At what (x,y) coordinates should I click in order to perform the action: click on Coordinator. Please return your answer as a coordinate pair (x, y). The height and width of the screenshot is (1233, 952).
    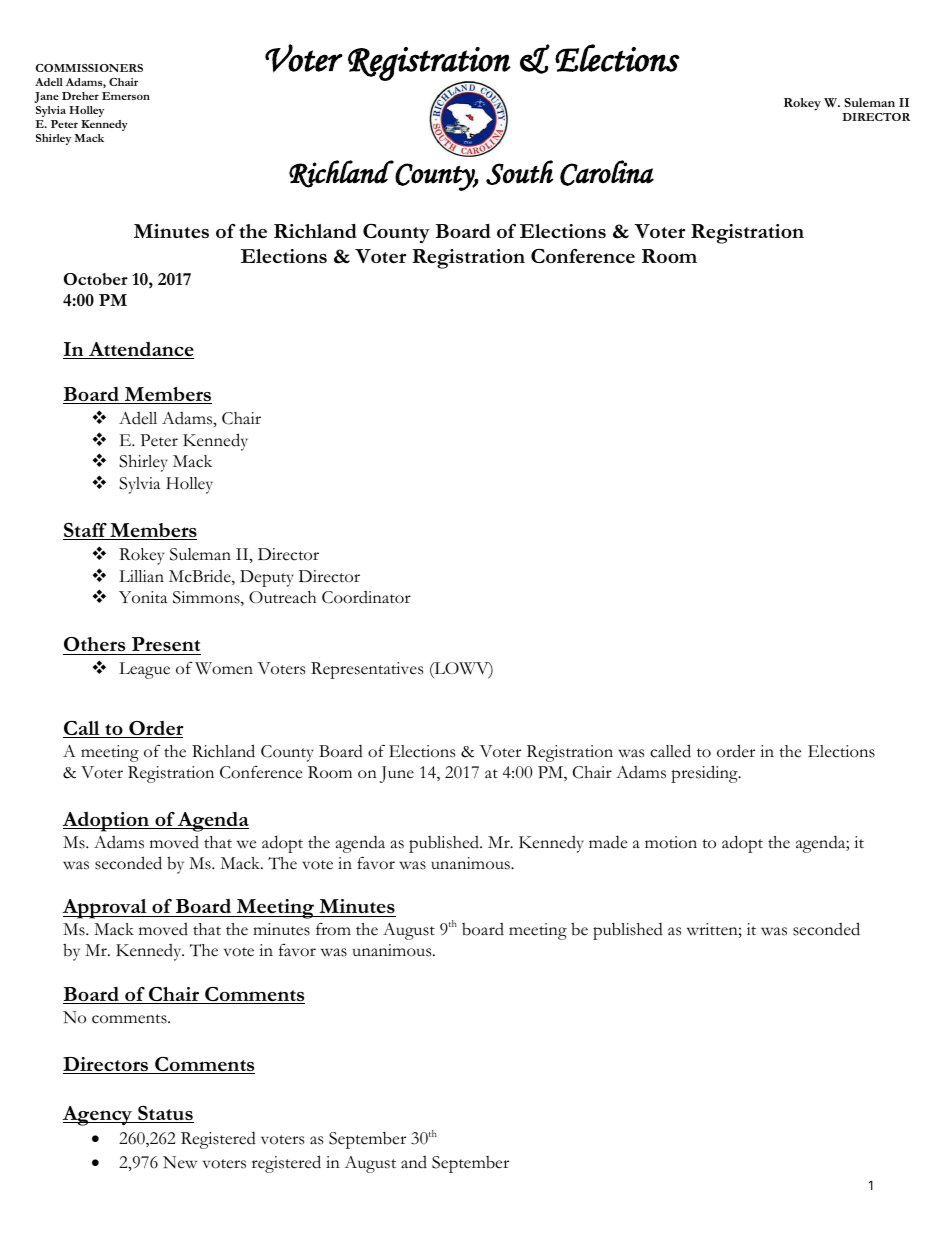
    Looking at the image, I should click on (366, 597).
